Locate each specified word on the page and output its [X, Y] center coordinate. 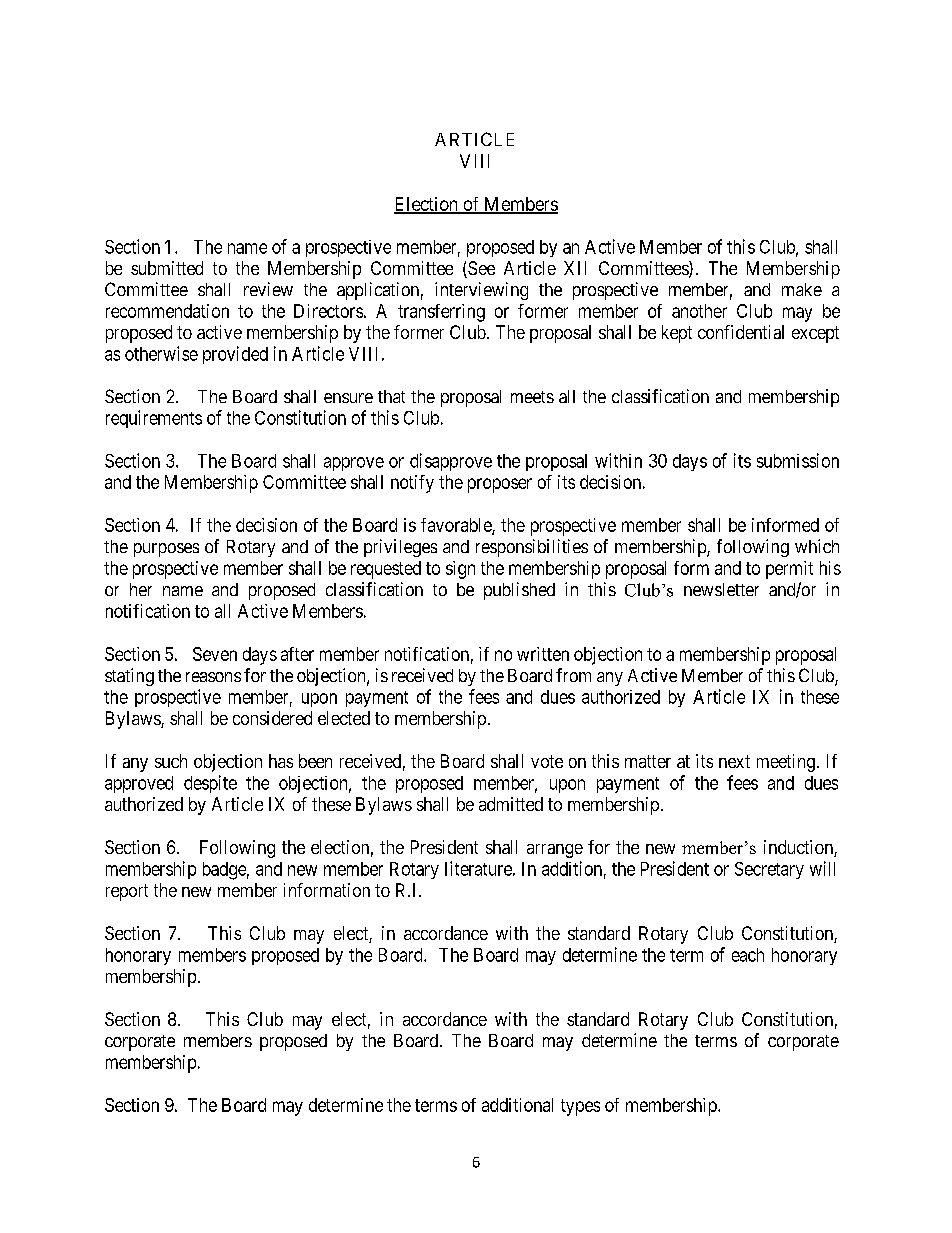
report [127, 892]
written [543, 654]
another [699, 311]
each [748, 955]
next [734, 761]
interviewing [481, 291]
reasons [213, 677]
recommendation [167, 311]
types [580, 1107]
